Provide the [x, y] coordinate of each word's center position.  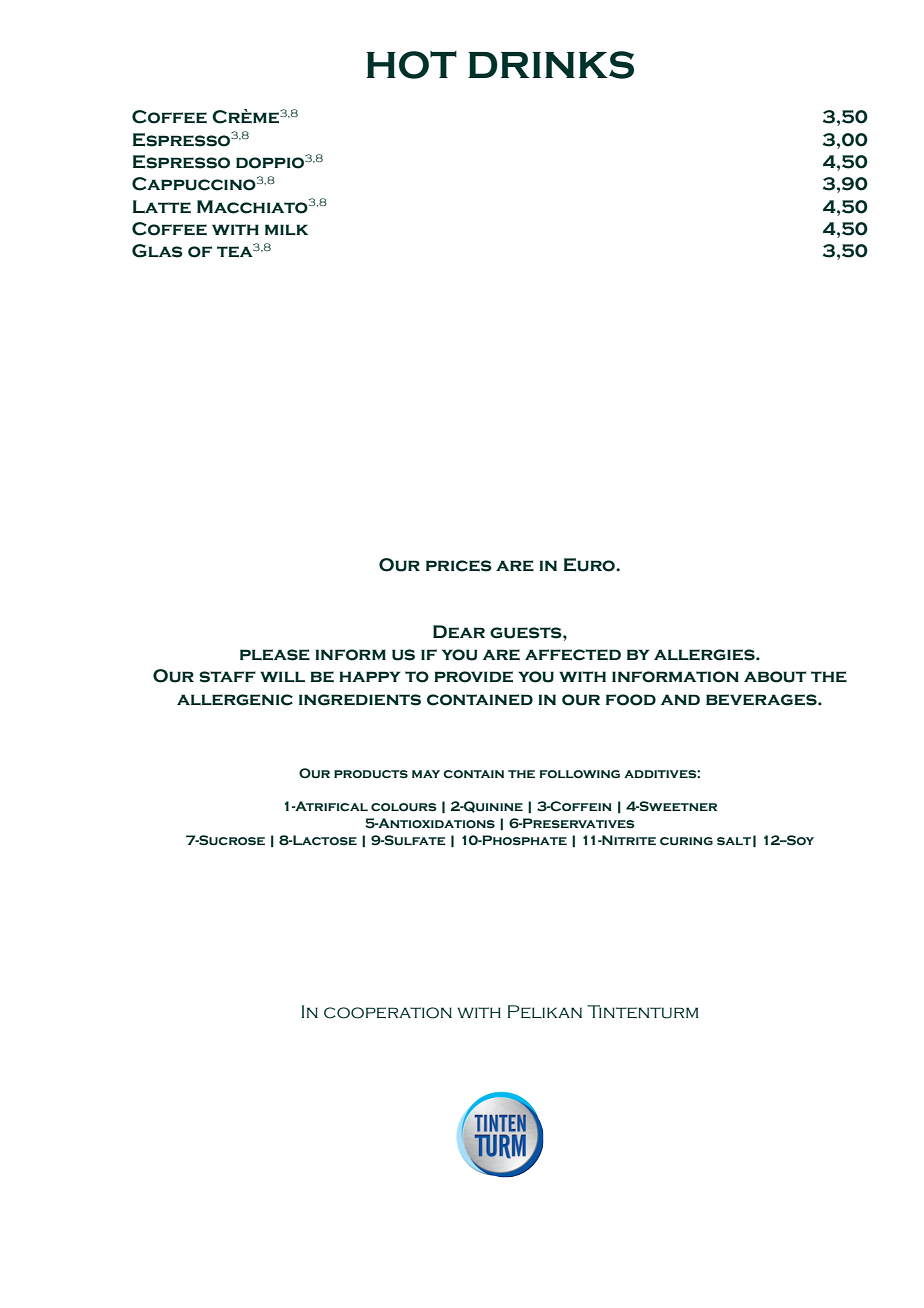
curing [686, 841]
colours [404, 807]
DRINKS [551, 65]
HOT [411, 65]
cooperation [388, 1013]
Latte [162, 207]
